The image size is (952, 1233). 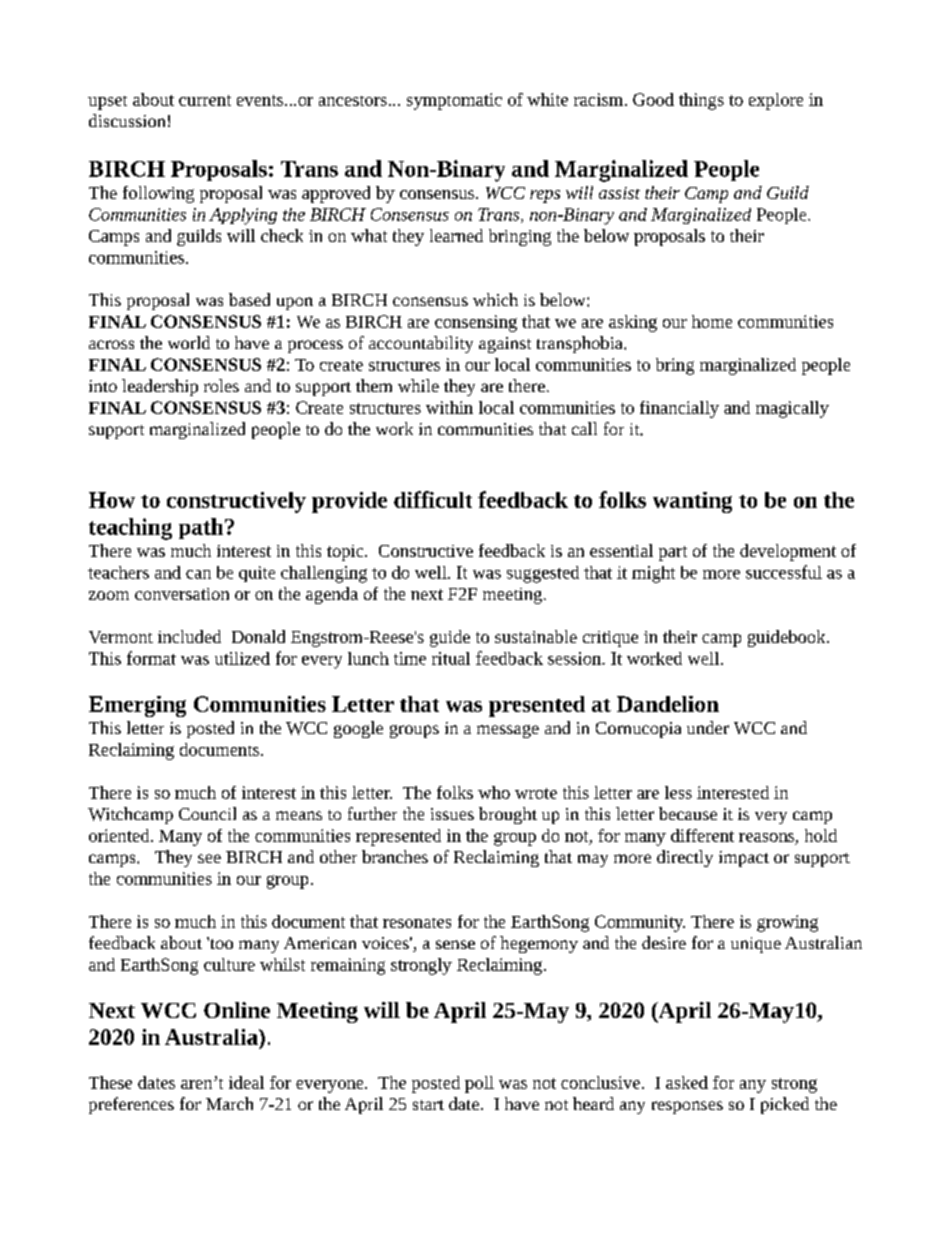 What do you see at coordinates (182, 594) in the image?
I see `conversation` at bounding box center [182, 594].
